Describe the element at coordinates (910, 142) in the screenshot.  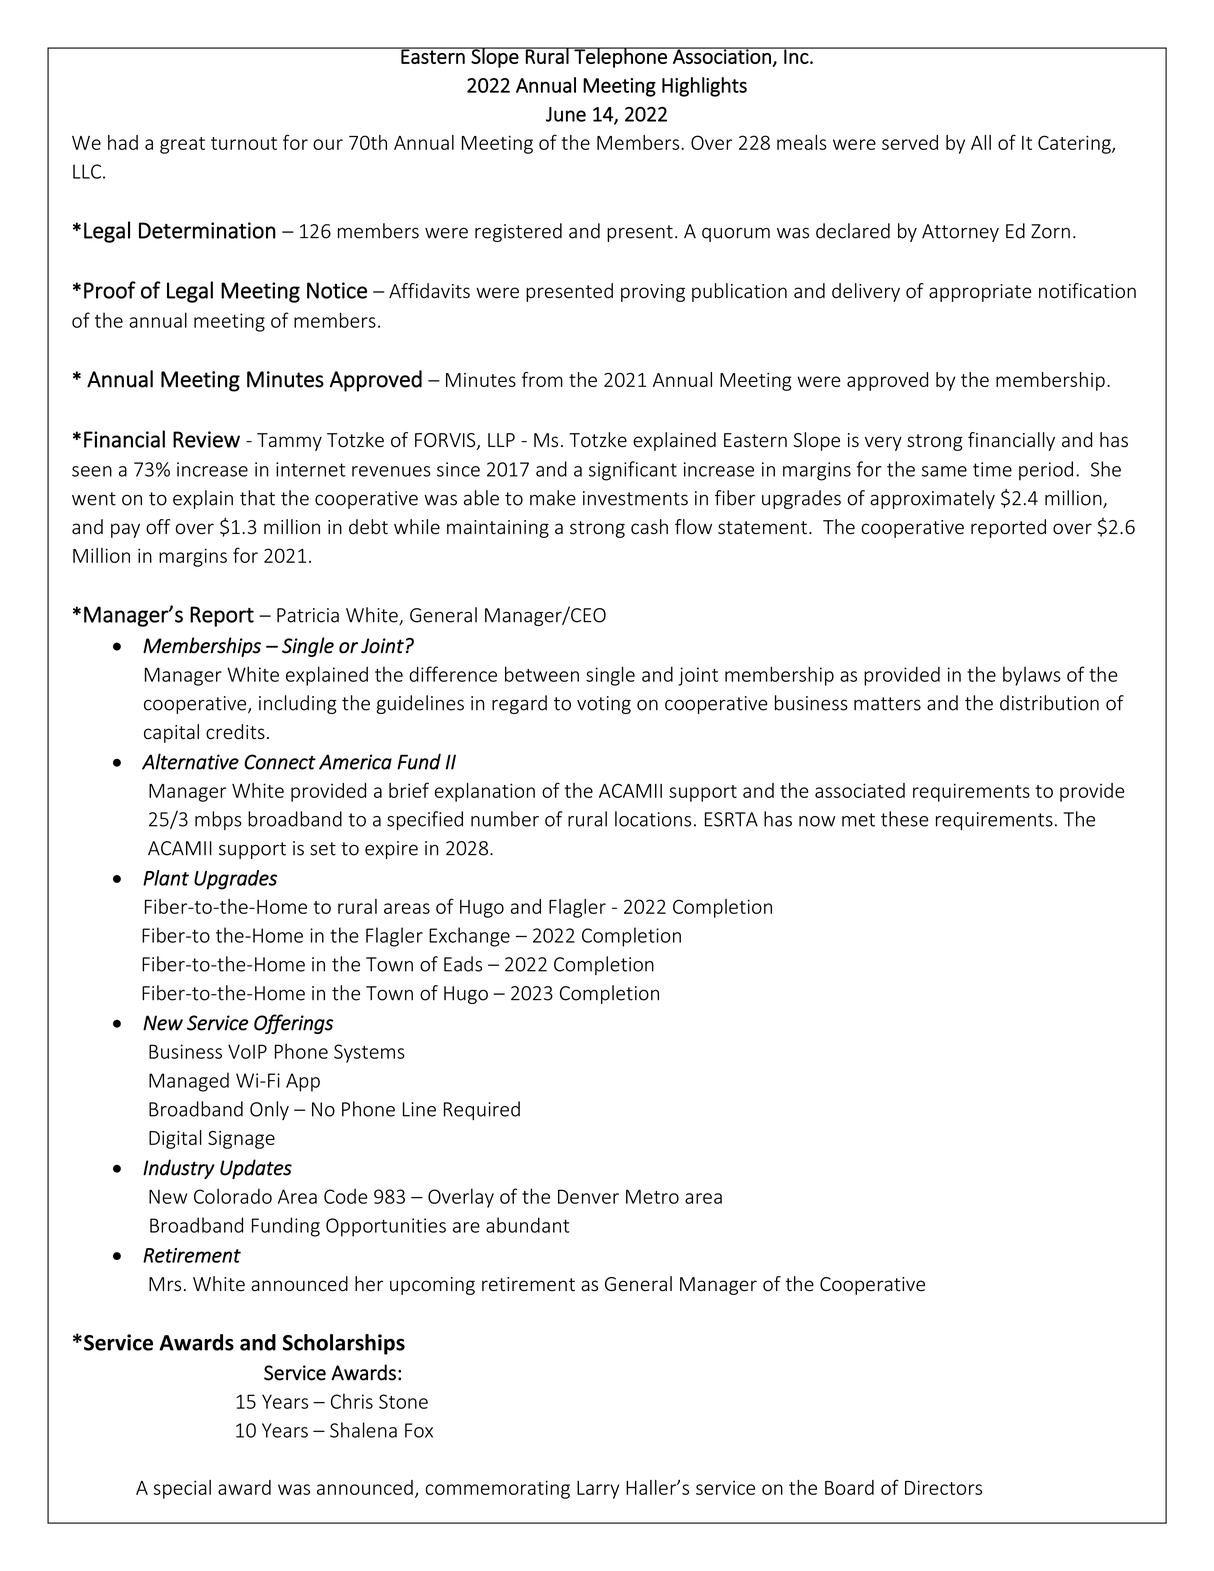
I see `served` at that location.
